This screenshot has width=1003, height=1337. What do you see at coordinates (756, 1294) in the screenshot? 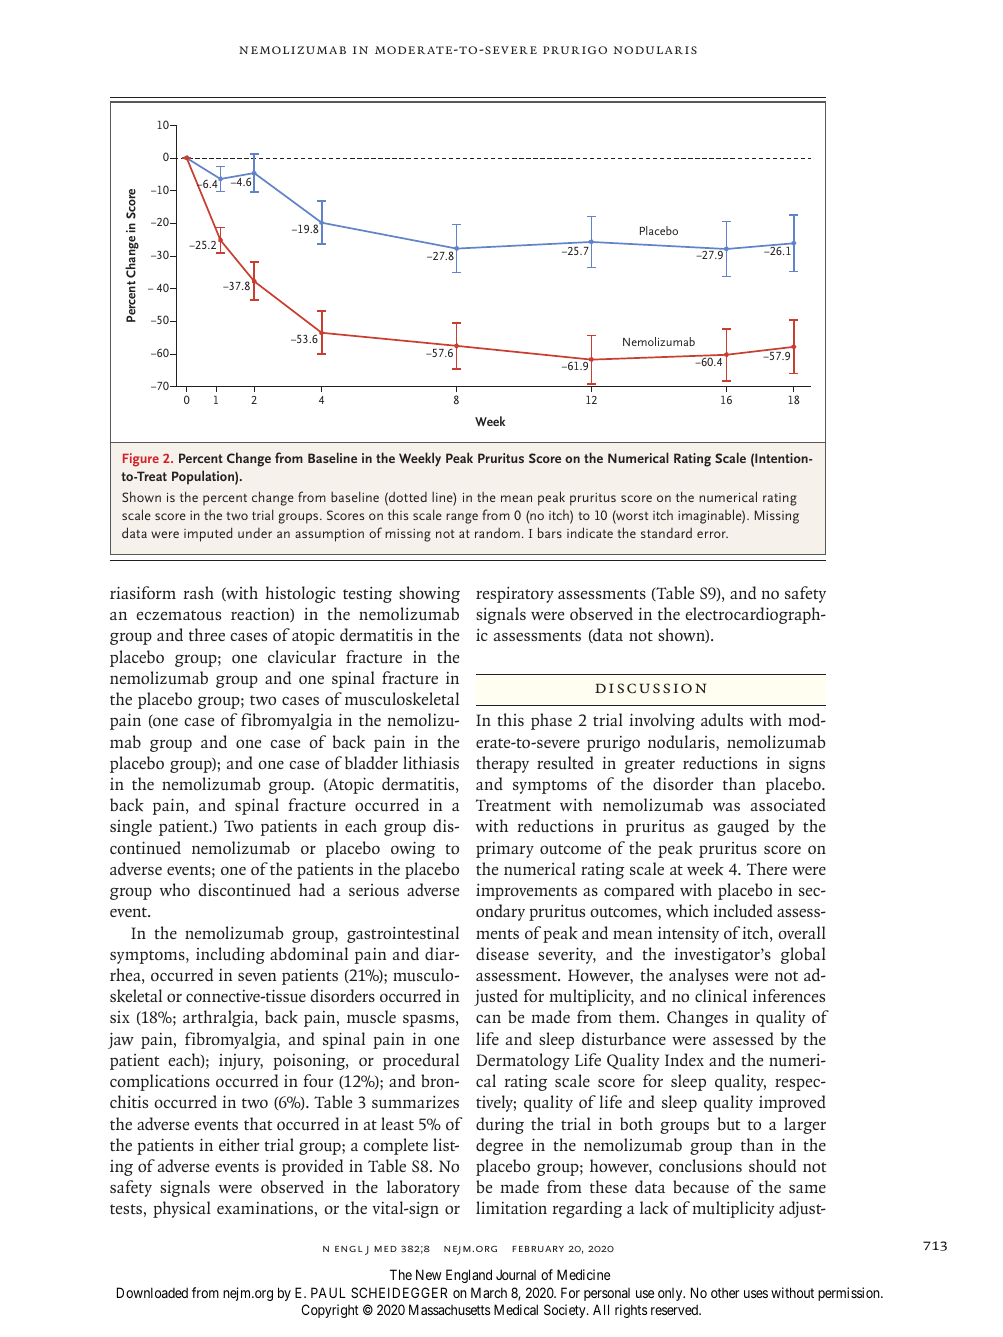
I see `uses` at bounding box center [756, 1294].
